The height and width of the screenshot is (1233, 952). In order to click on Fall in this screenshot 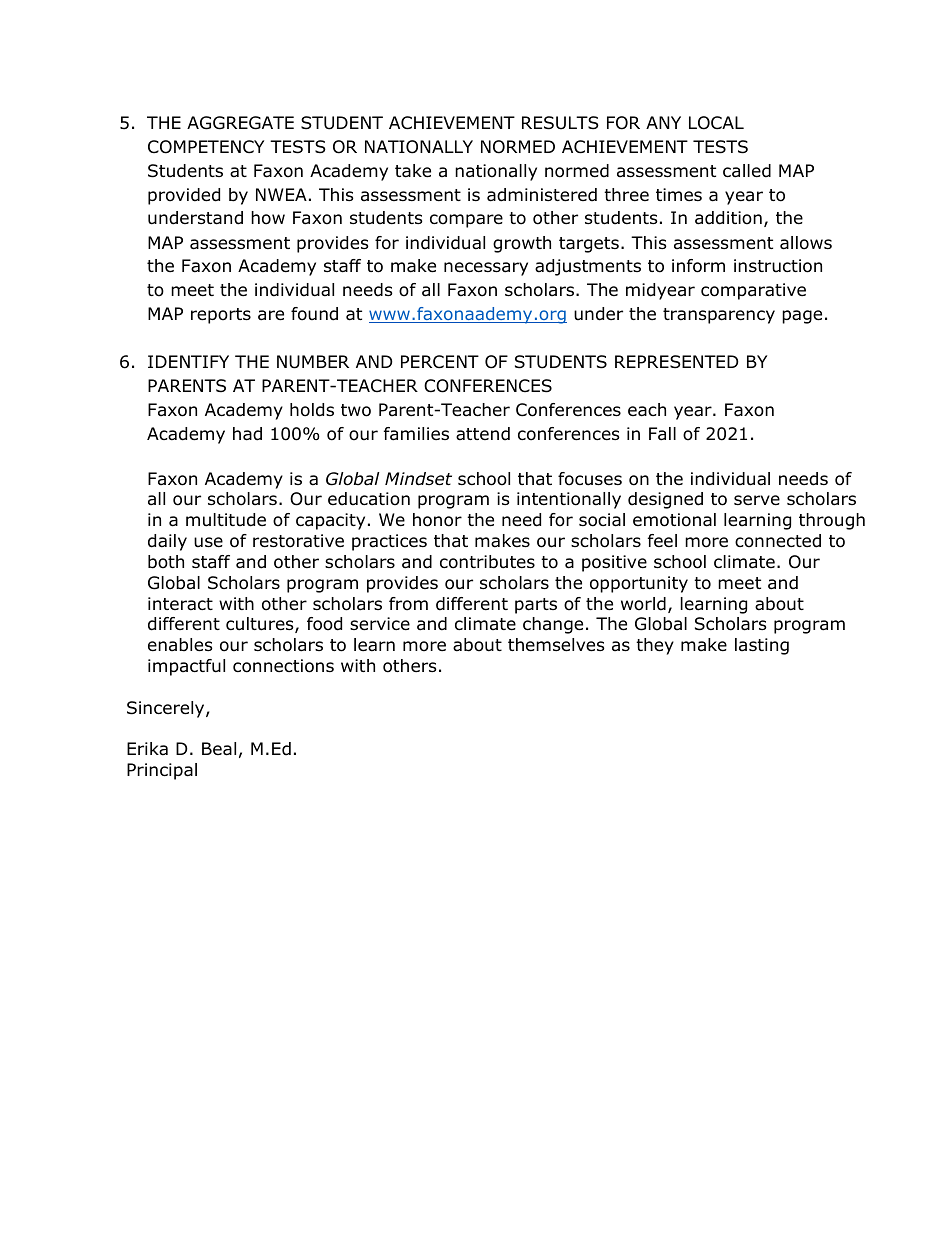, I will do `click(662, 434)`.
